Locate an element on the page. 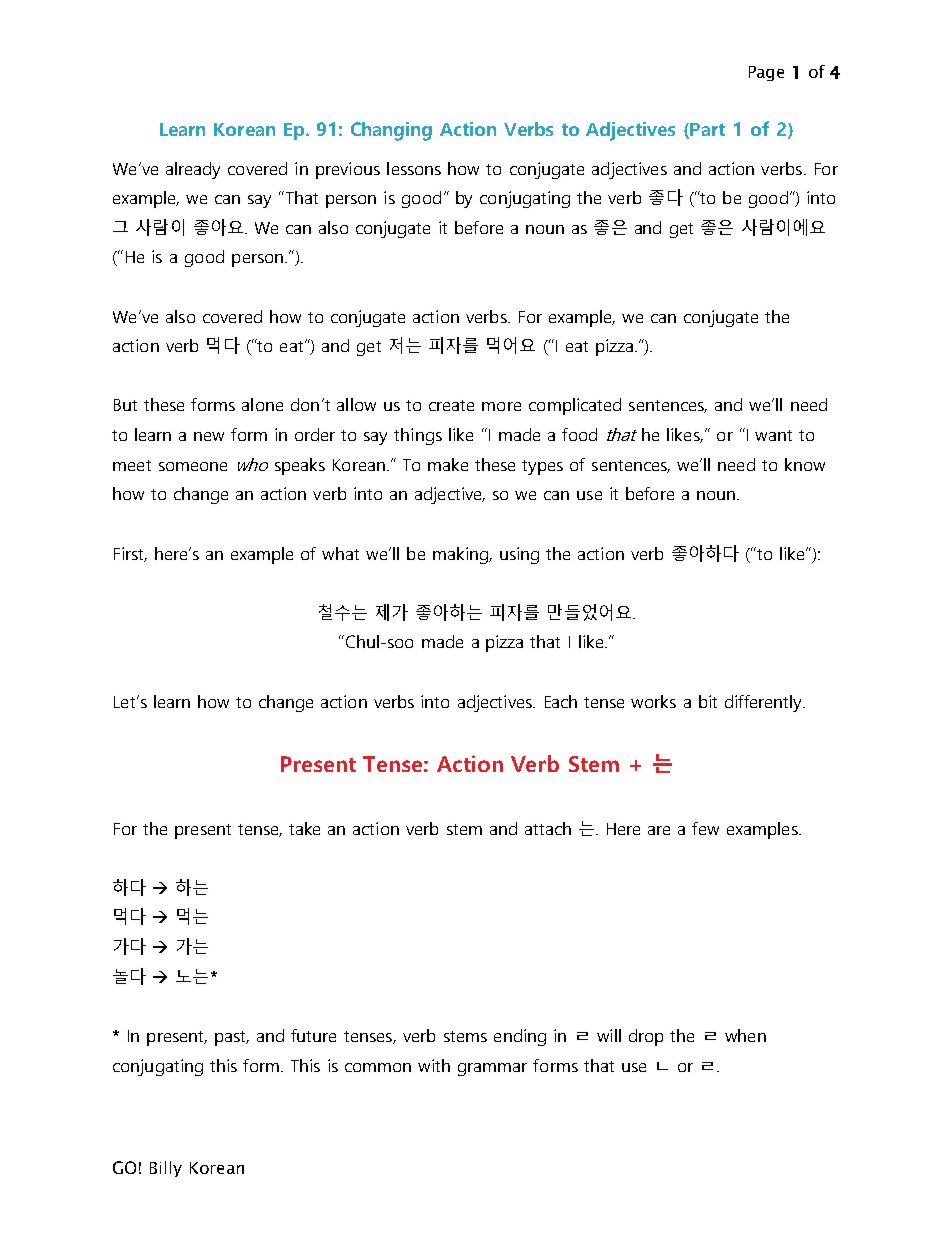  want is located at coordinates (773, 435).
